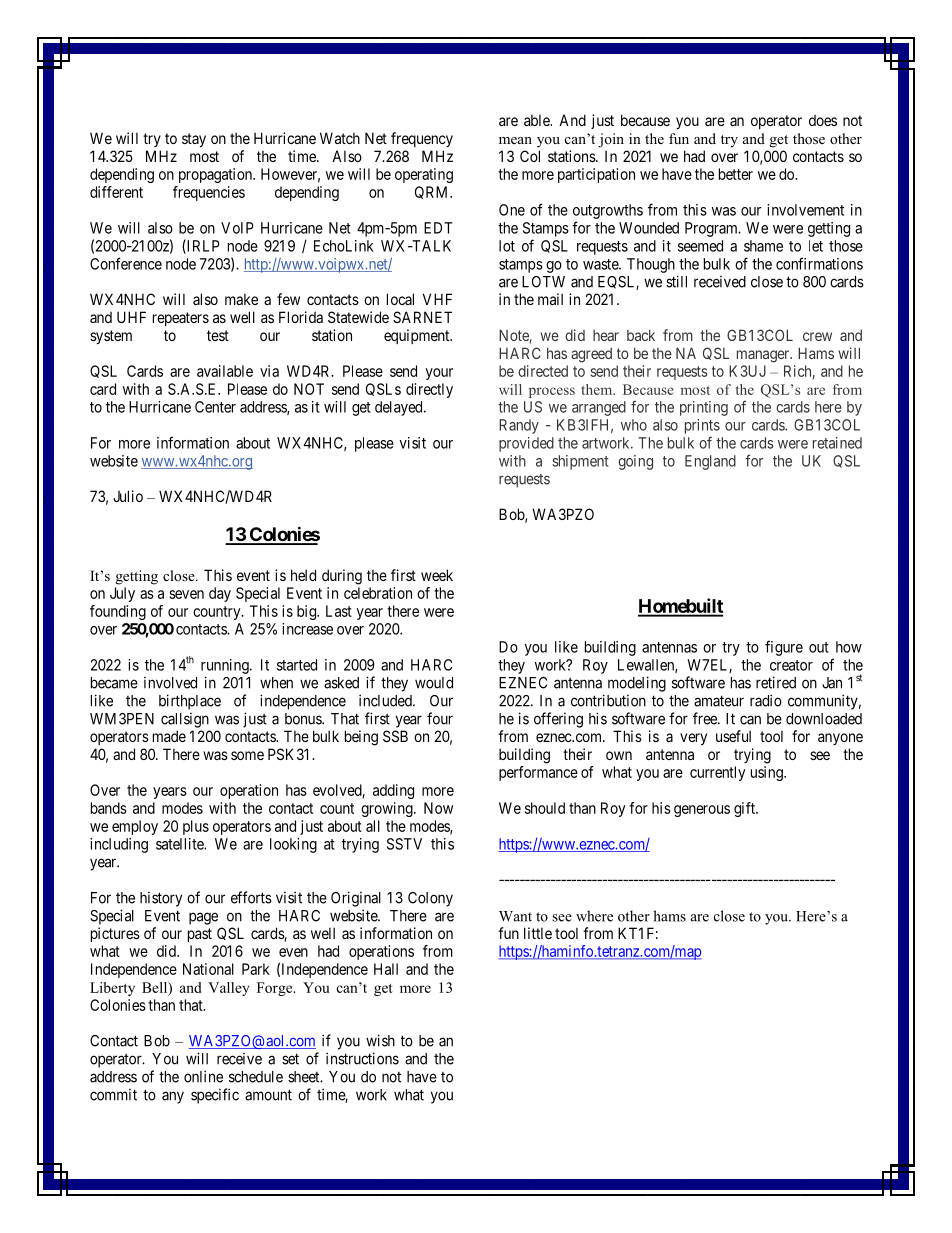 The height and width of the image is (1233, 952). I want to click on manager, so click(764, 356).
